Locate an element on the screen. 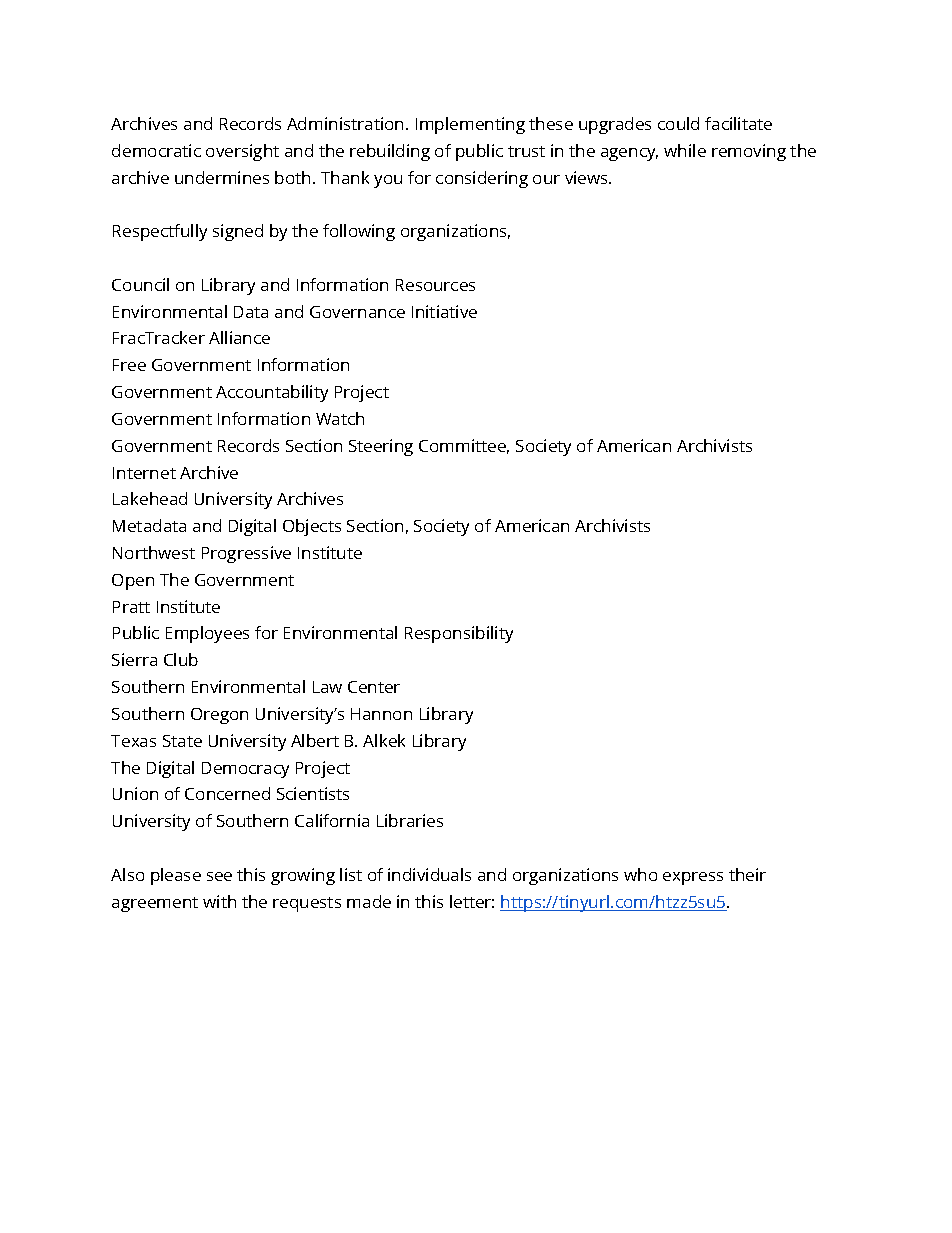 The height and width of the screenshot is (1233, 952). Committee is located at coordinates (464, 446).
